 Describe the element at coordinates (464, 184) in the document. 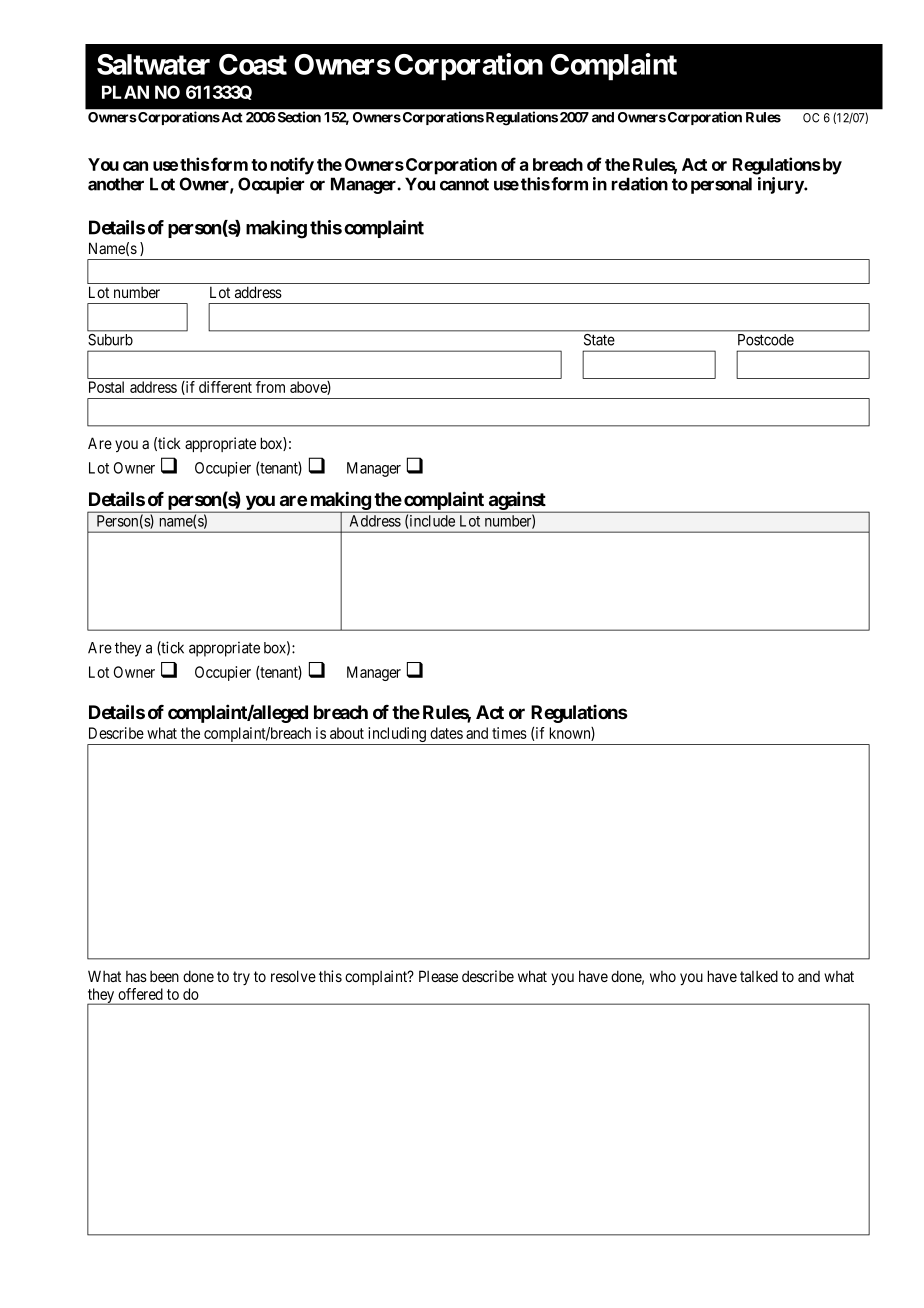

I see `cannot` at that location.
